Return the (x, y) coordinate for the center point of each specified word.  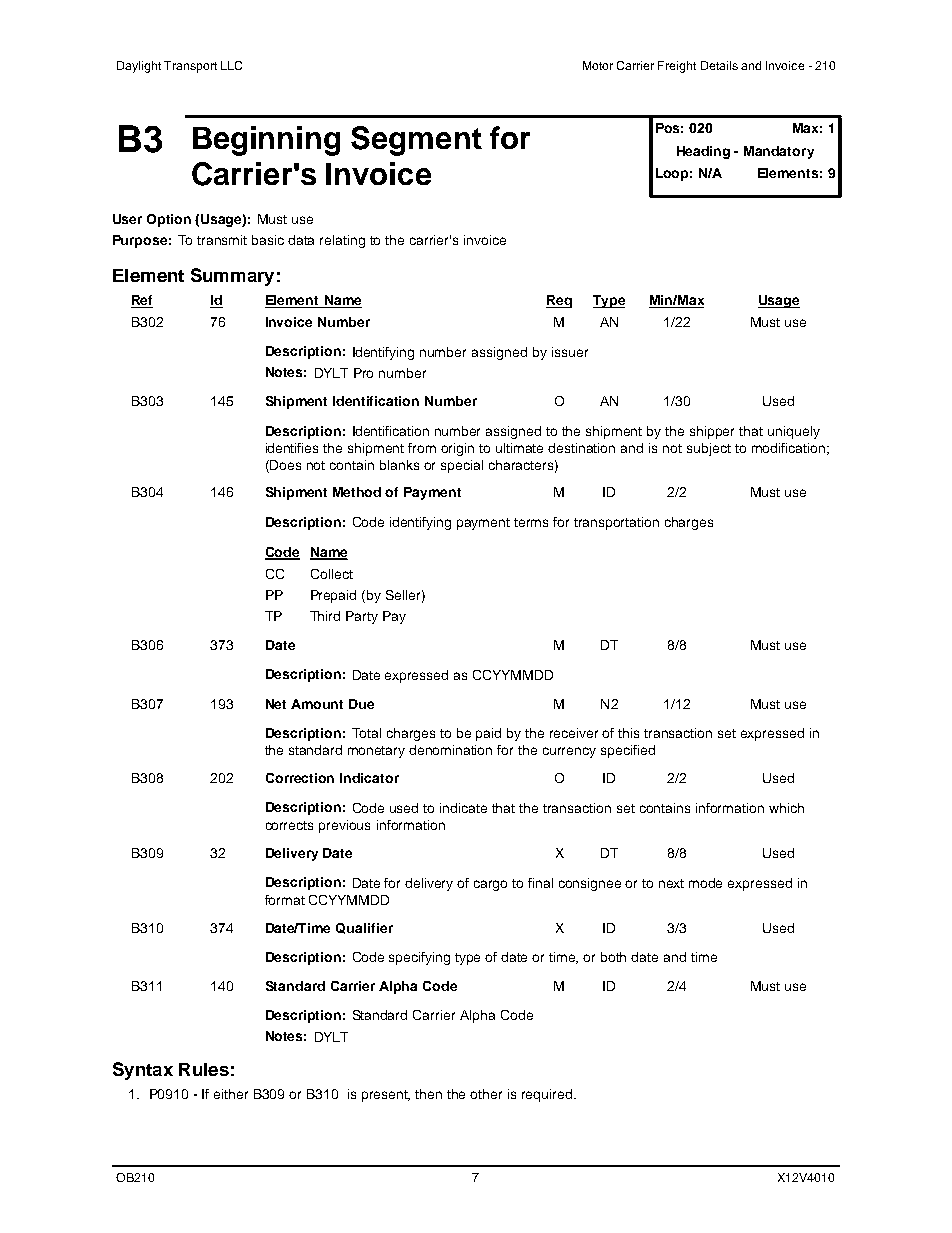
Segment (416, 141)
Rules (204, 1069)
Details (719, 65)
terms (531, 522)
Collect (332, 574)
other (486, 1094)
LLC (231, 65)
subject (709, 449)
